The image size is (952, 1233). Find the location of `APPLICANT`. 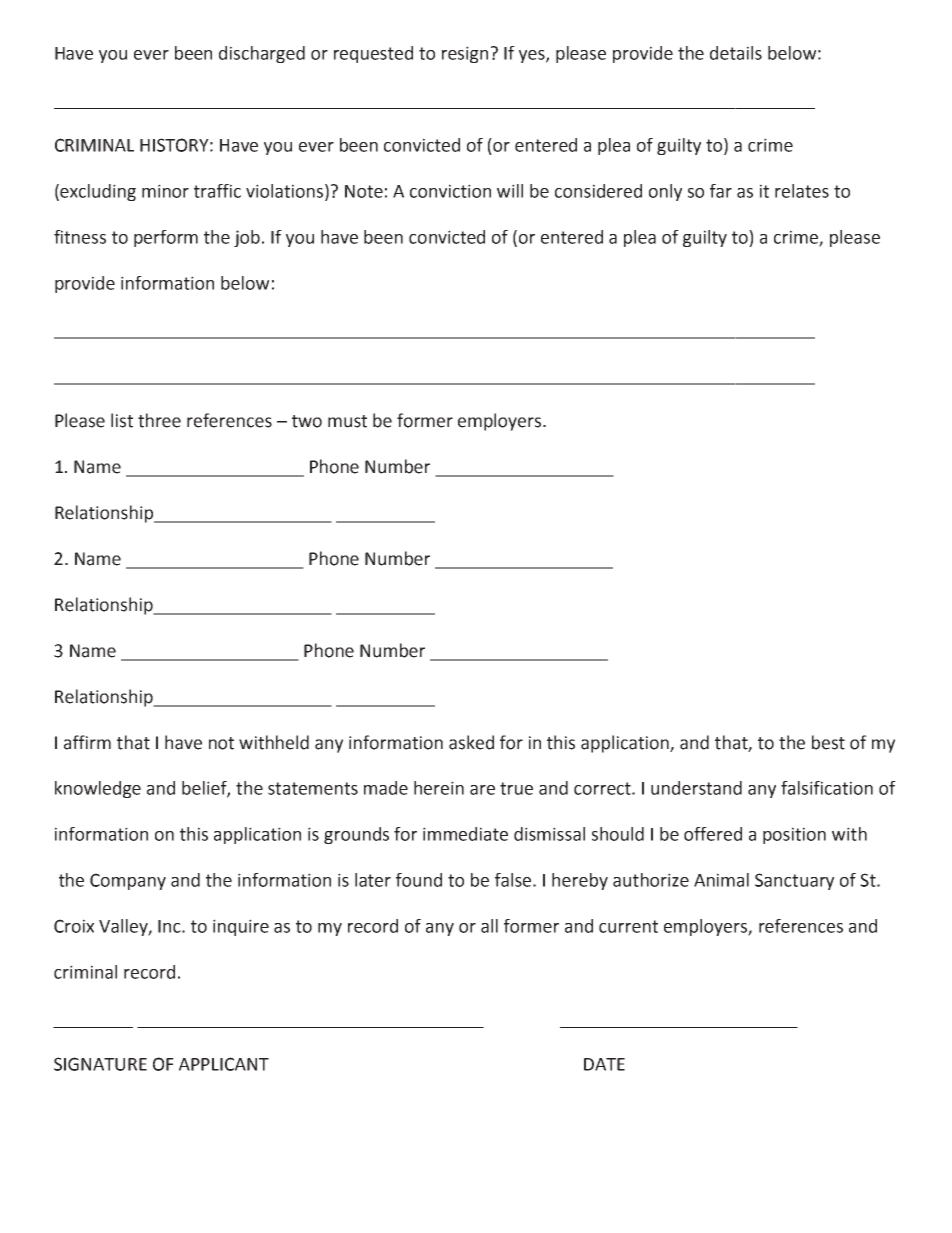

APPLICANT is located at coordinates (224, 1064).
